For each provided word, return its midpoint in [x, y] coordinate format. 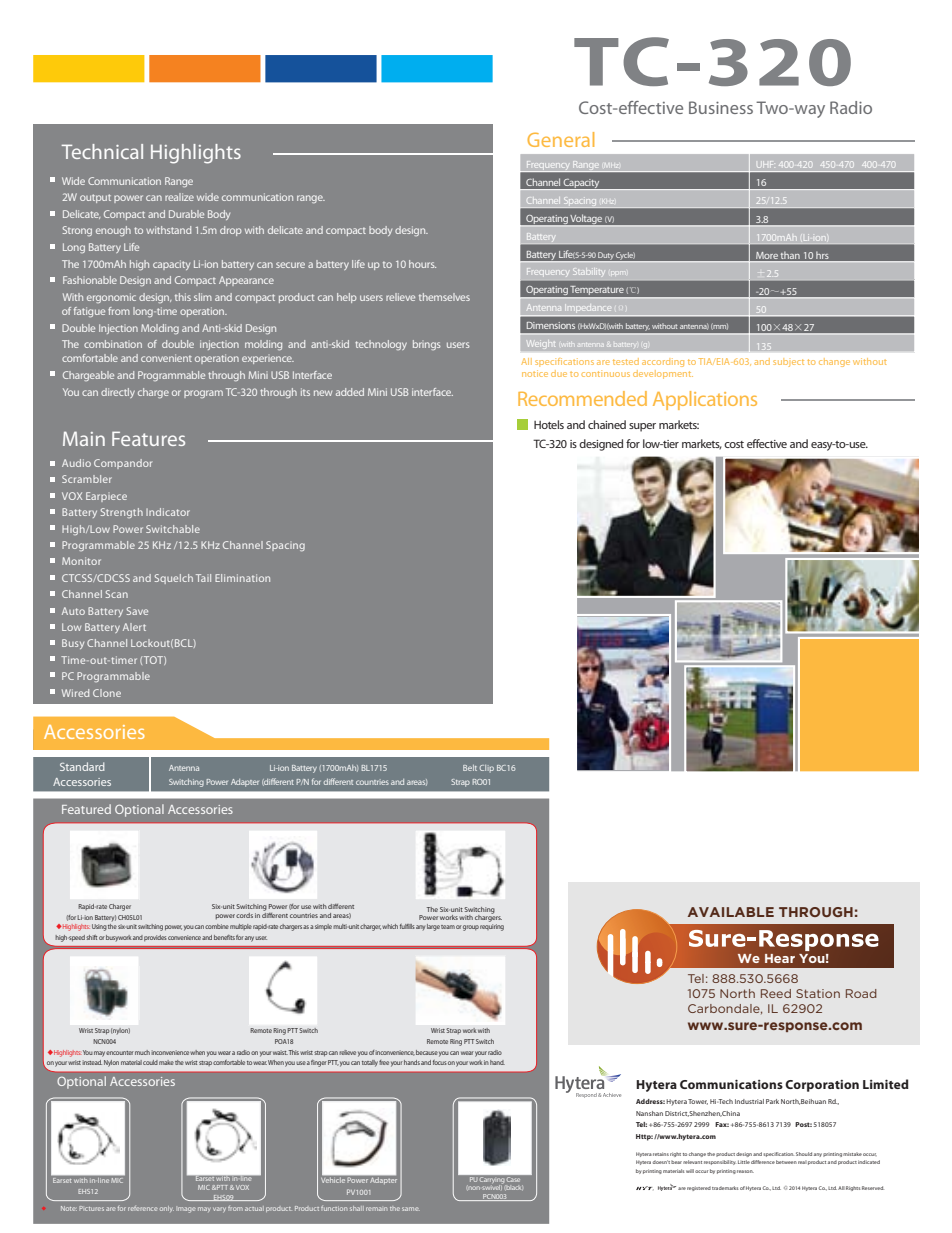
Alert [134, 627]
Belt [470, 768]
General [560, 139]
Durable [186, 214]
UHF [765, 164]
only [167, 1209]
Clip [487, 769]
